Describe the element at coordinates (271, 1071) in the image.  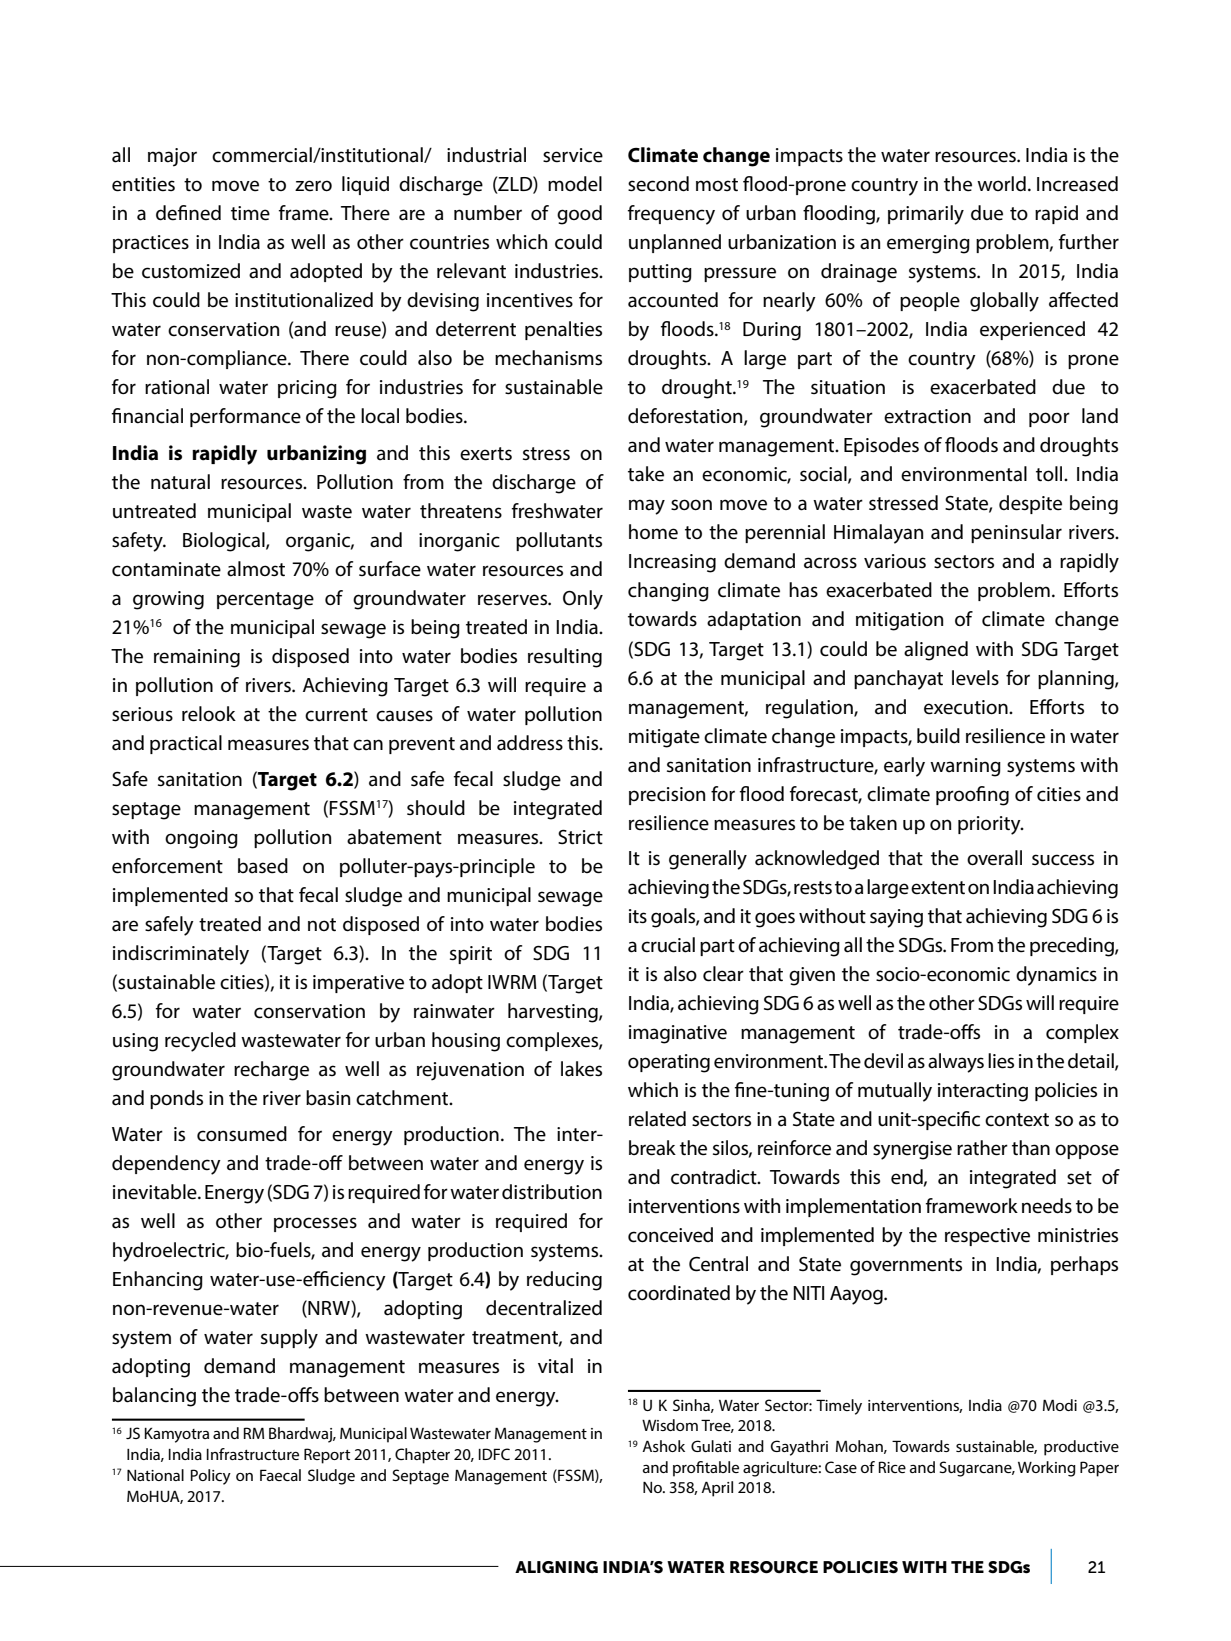
I see `recharge` at that location.
